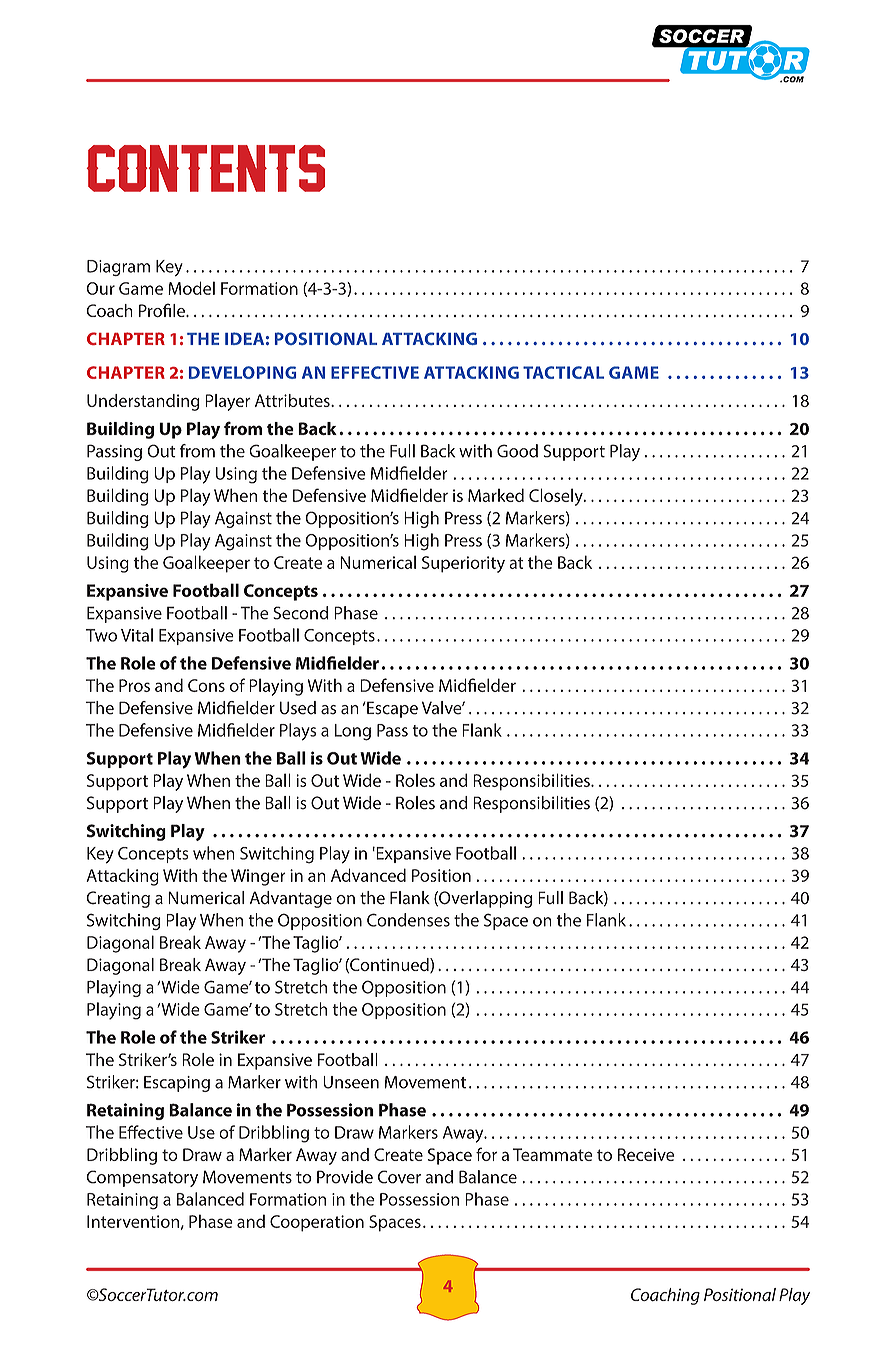  Describe the element at coordinates (368, 875) in the page. I see `Advanced` at that location.
